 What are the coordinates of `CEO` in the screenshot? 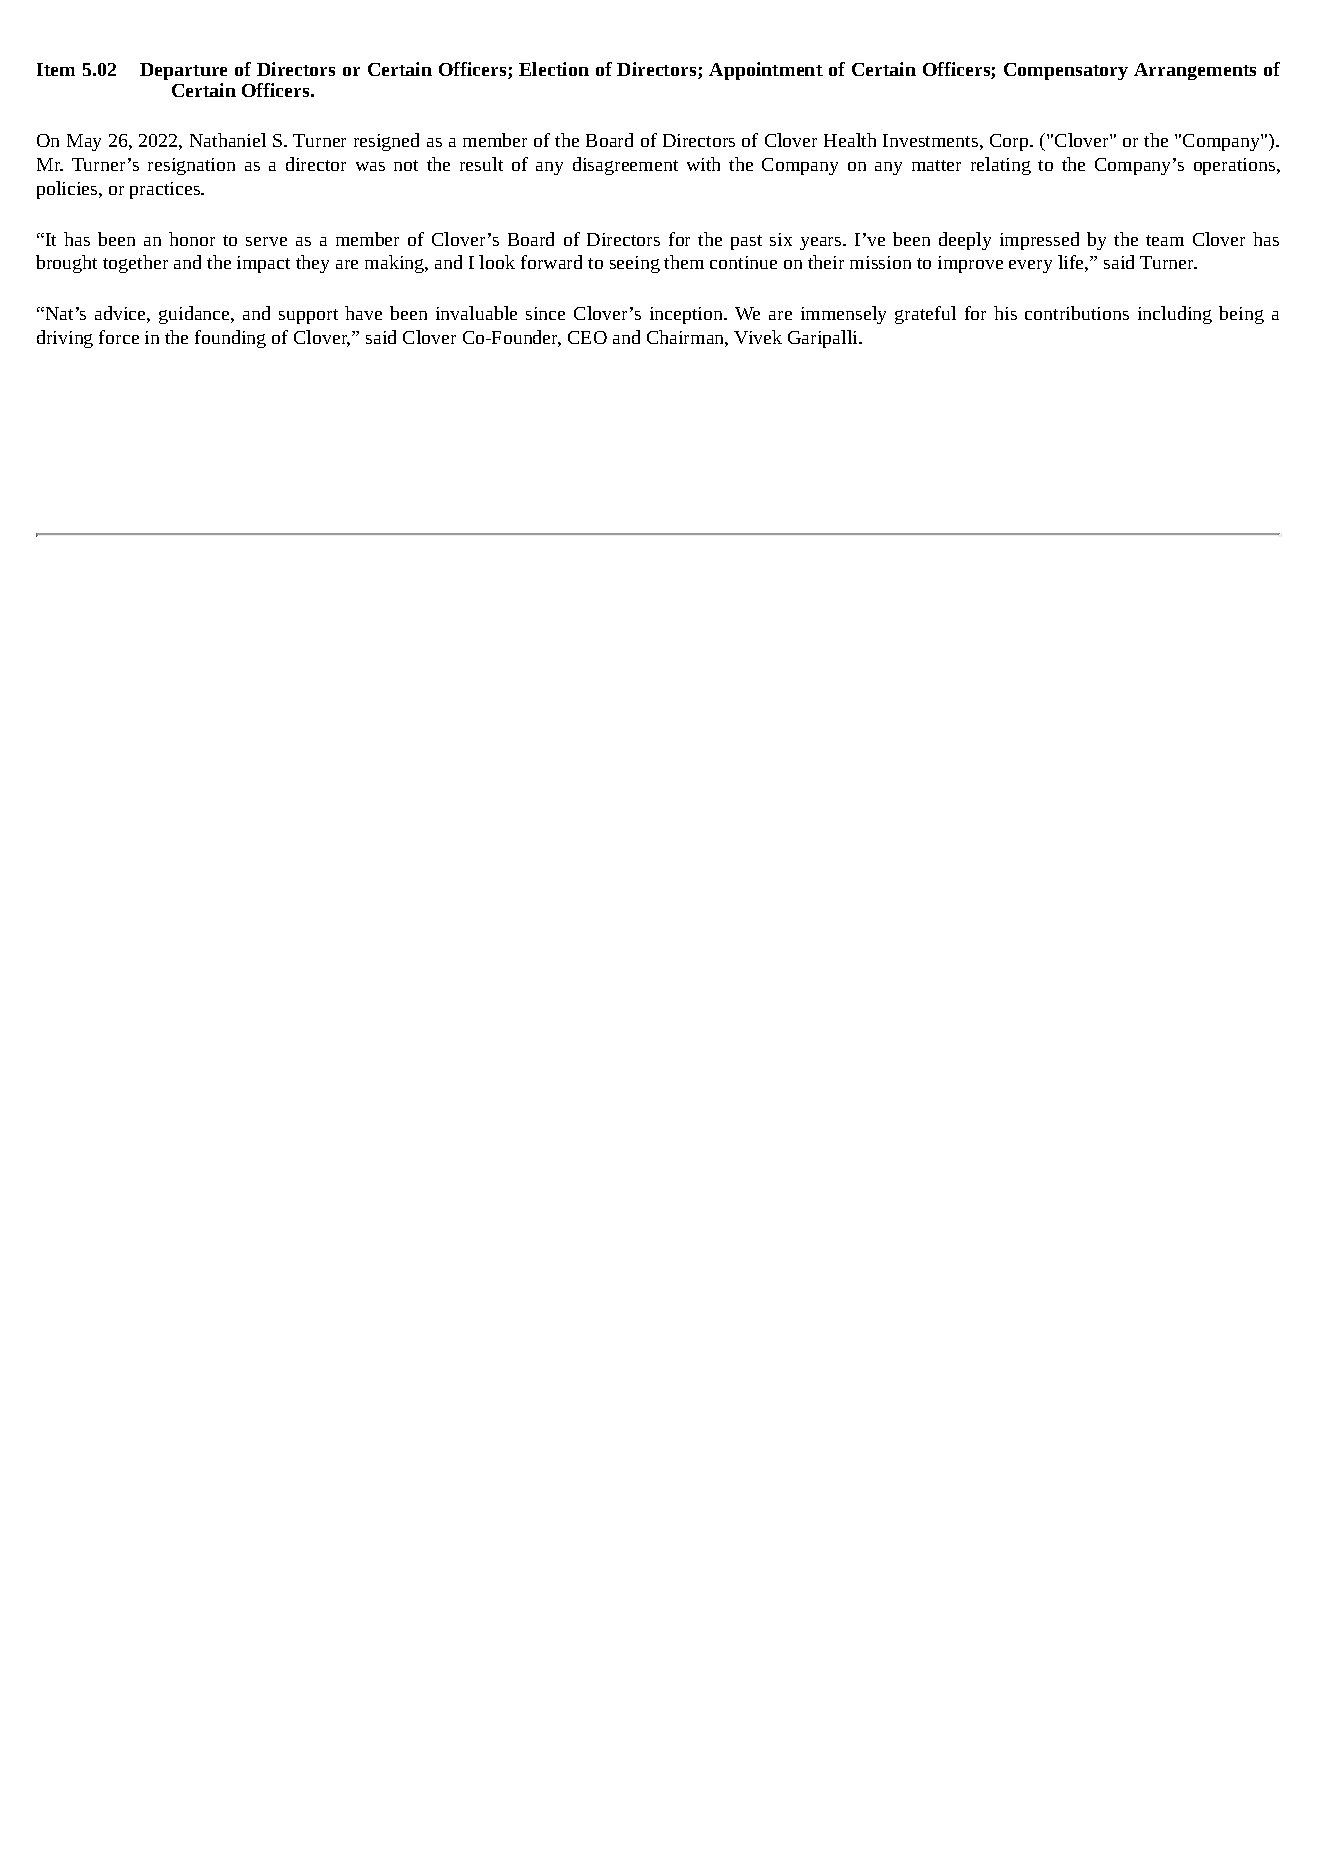 It's located at (587, 337).
